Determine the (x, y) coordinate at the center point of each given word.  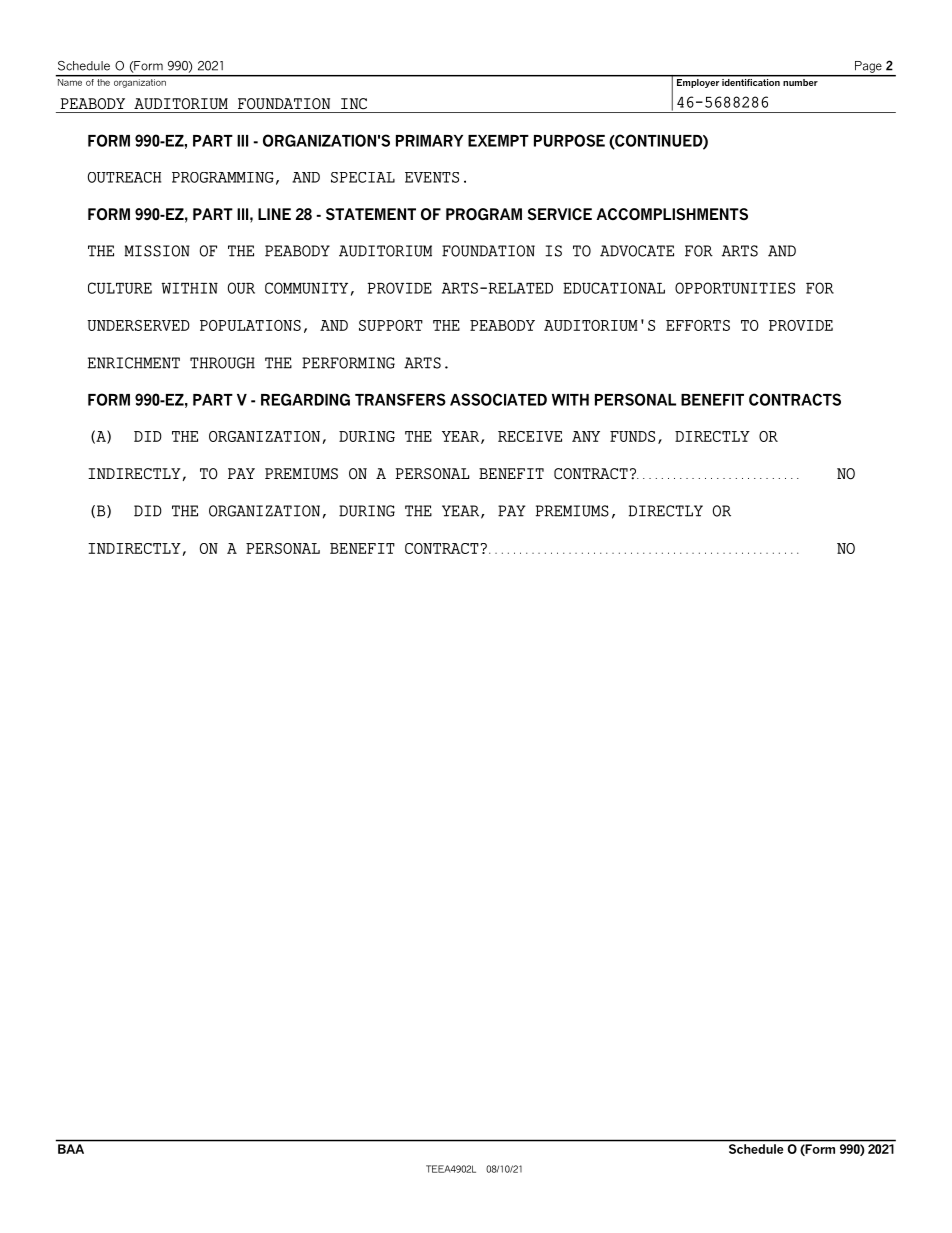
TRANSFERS (400, 399)
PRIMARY (429, 141)
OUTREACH (124, 177)
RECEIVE (530, 436)
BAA (71, 1149)
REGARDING (305, 399)
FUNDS (632, 436)
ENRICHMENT (134, 363)
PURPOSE (569, 140)
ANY (586, 436)
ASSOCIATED (498, 399)
